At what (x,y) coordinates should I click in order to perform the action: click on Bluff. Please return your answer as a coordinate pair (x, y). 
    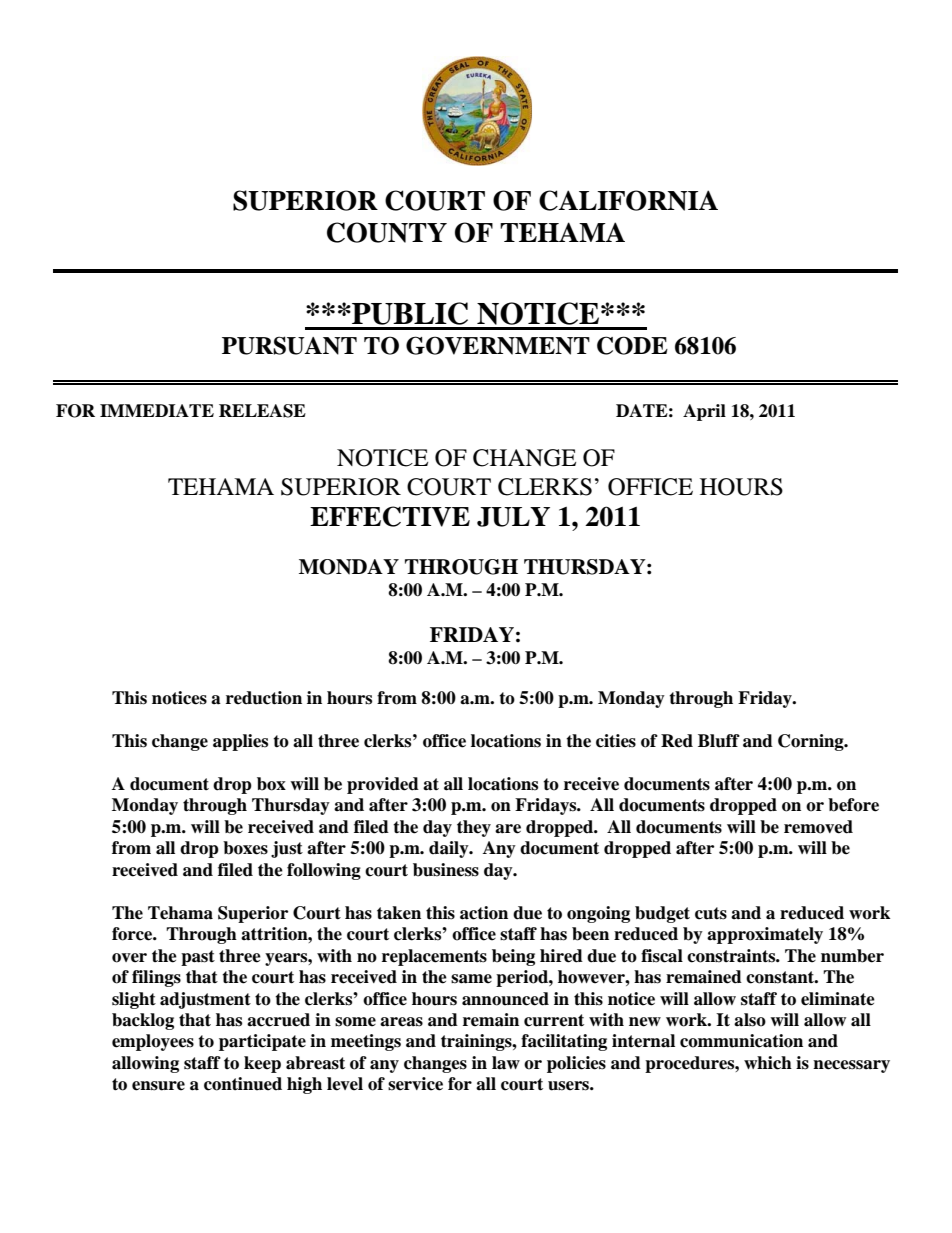
    Looking at the image, I should click on (719, 741).
